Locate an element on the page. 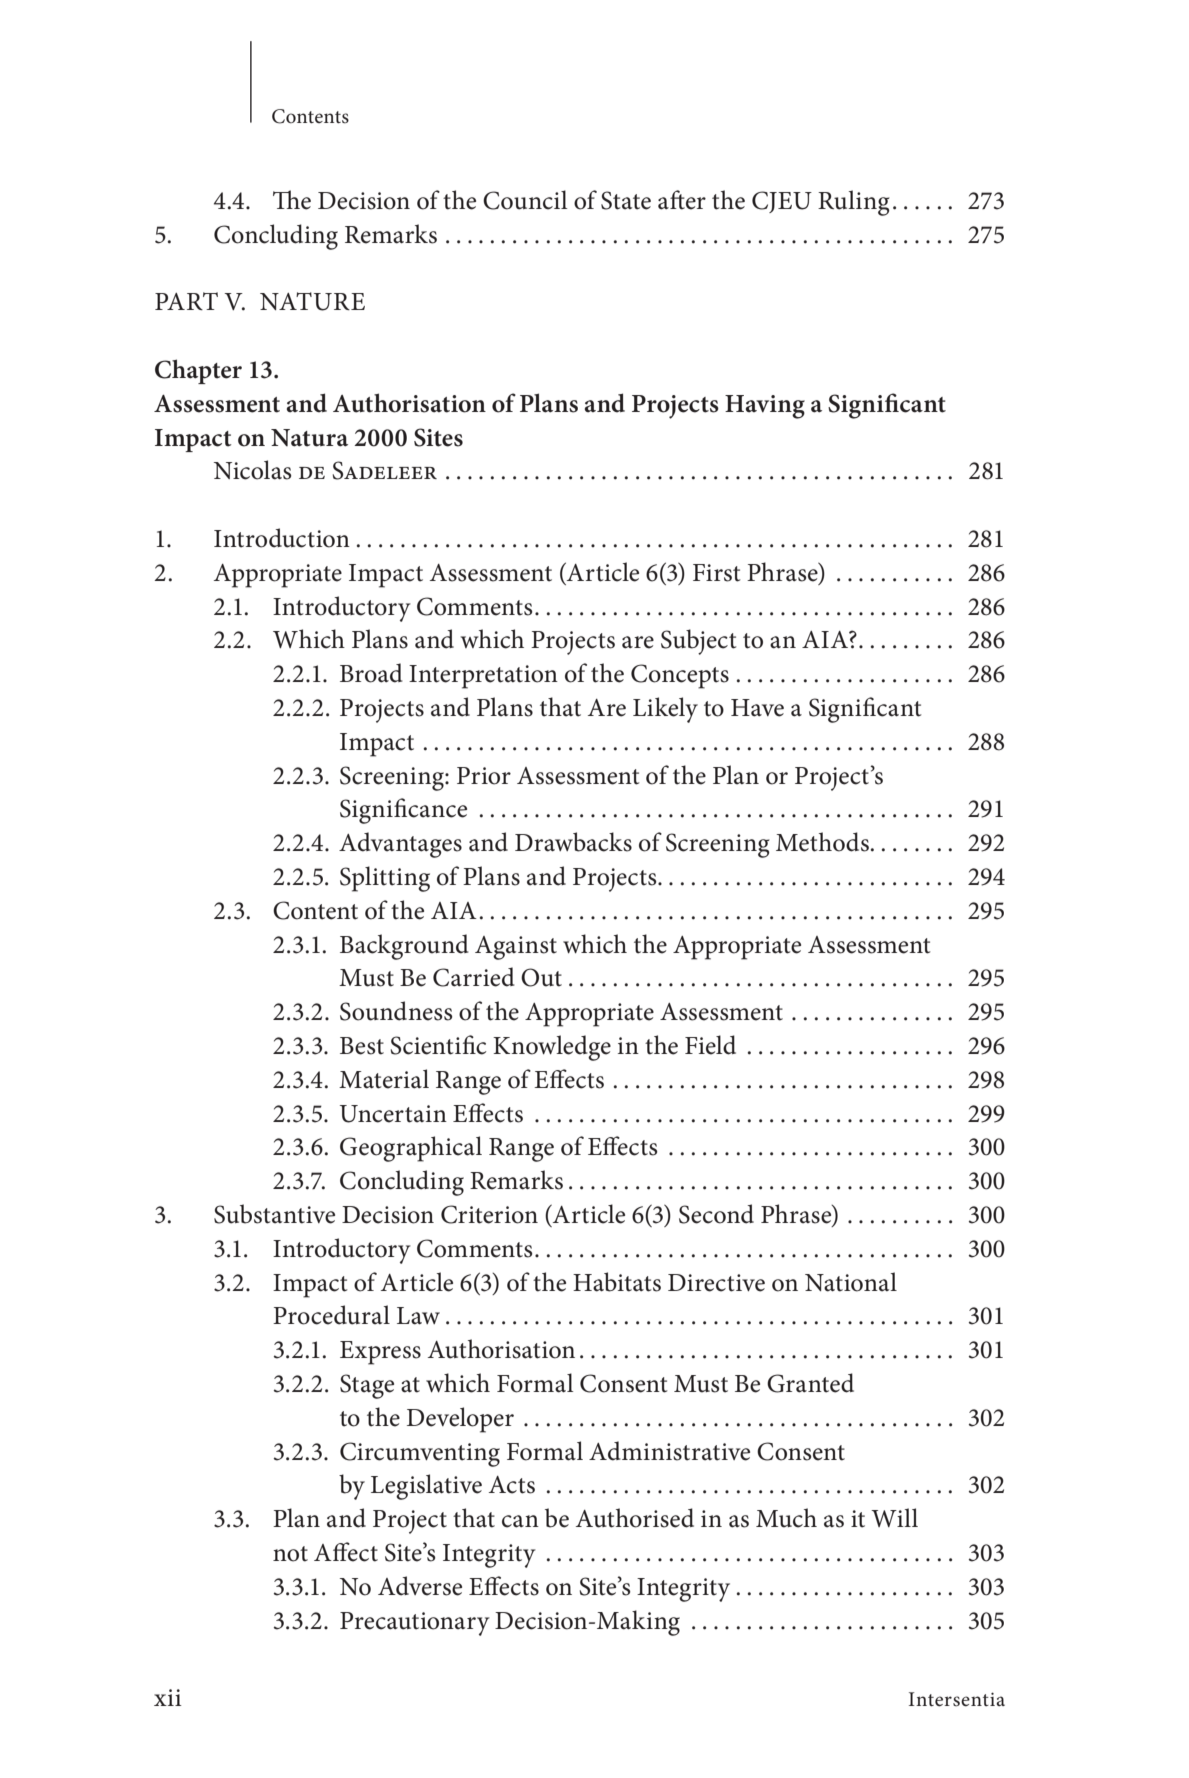 The width and height of the image is (1189, 1778). First is located at coordinates (716, 573).
